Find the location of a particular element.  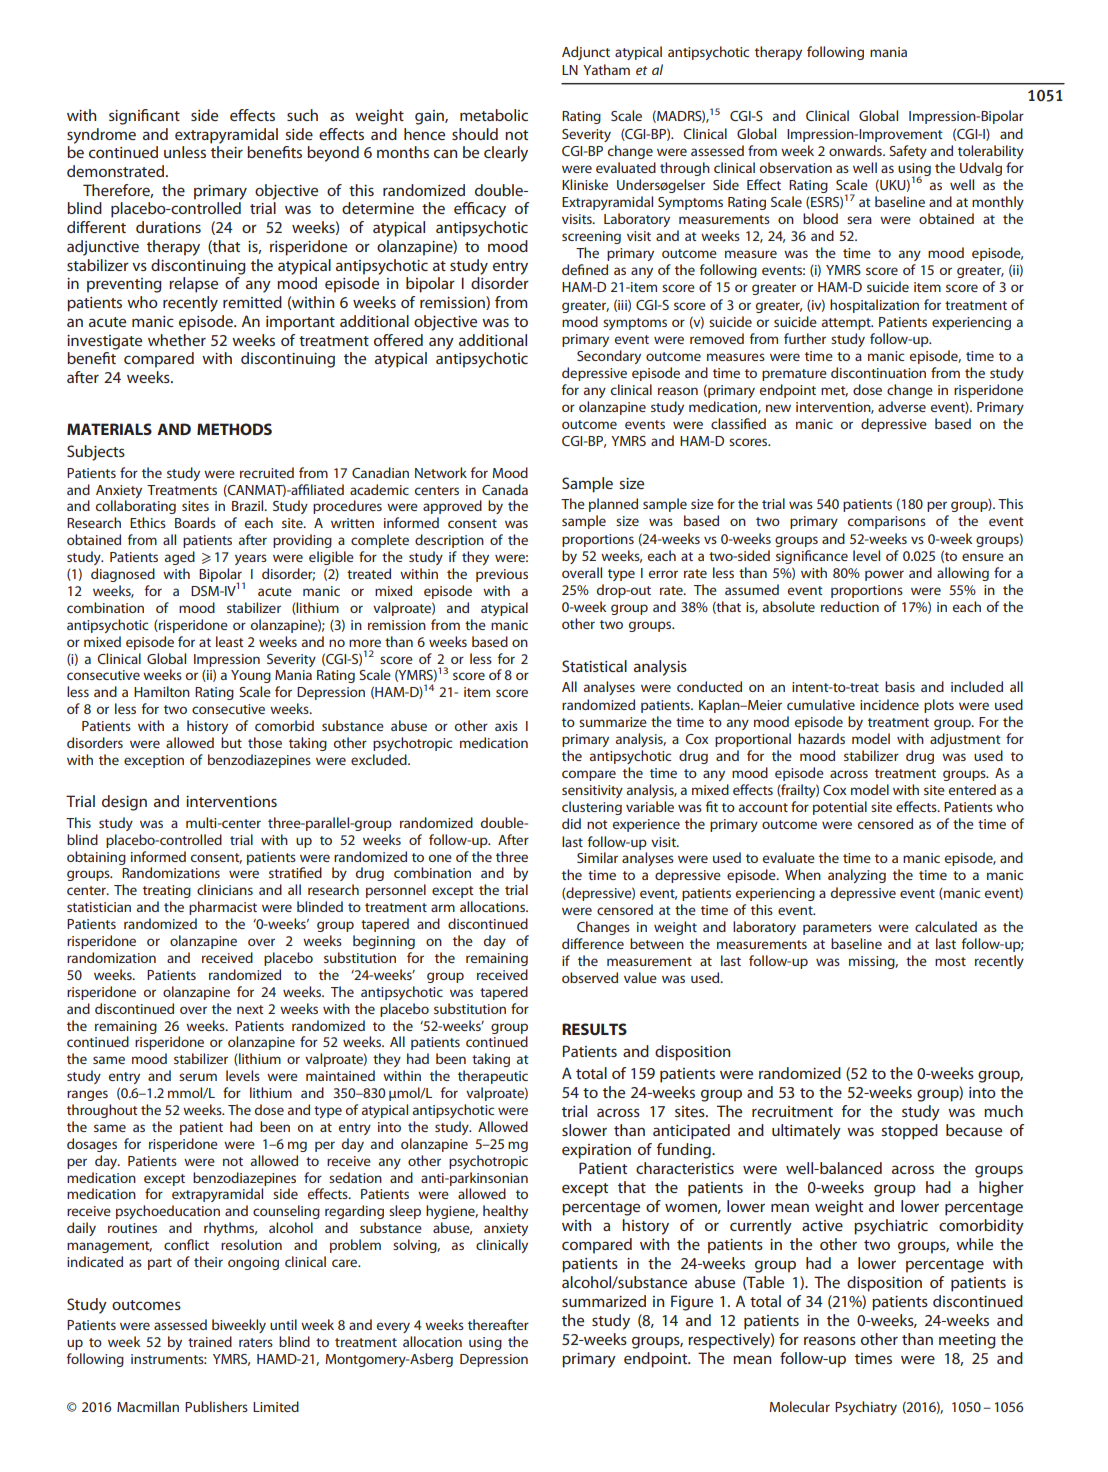

trained is located at coordinates (210, 1341).
